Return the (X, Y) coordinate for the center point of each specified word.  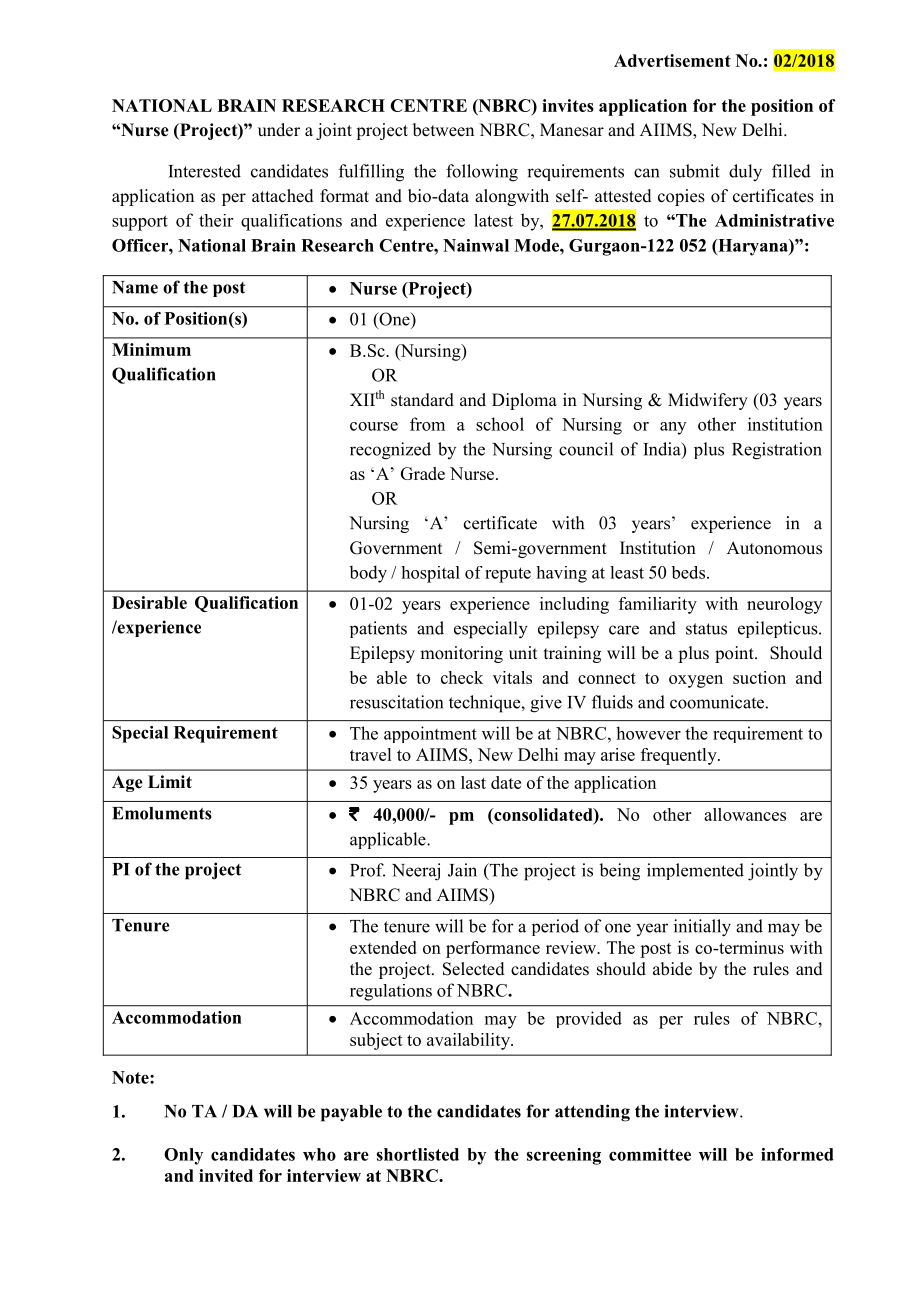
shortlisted (417, 1154)
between (443, 130)
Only (183, 1156)
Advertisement (672, 60)
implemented (695, 871)
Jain (462, 870)
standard (422, 400)
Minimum (151, 349)
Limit (170, 781)
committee (650, 1154)
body (368, 574)
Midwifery (708, 401)
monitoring (461, 654)
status (706, 629)
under (279, 130)
